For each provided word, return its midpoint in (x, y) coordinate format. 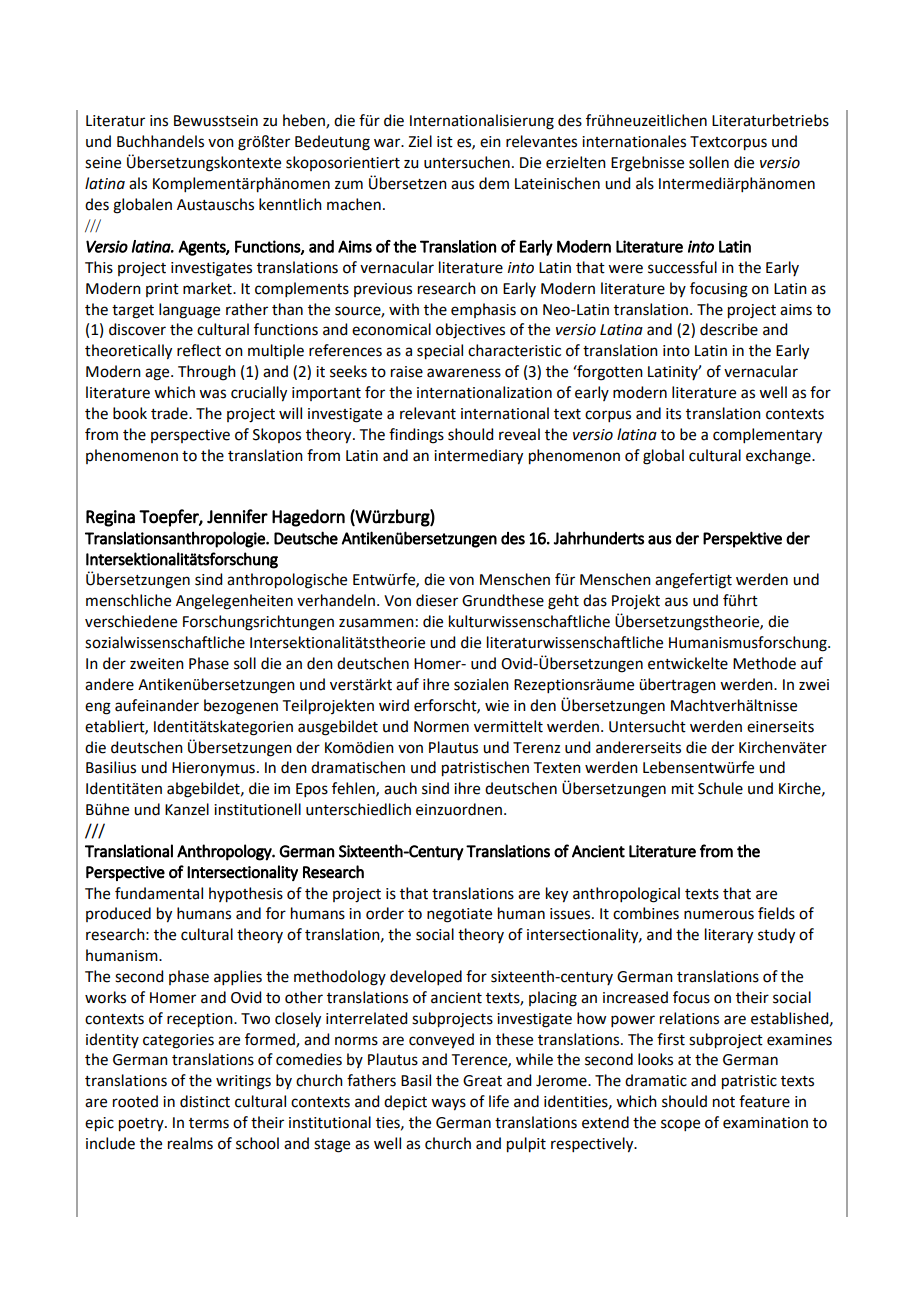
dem (494, 183)
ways (448, 1104)
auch (400, 788)
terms (209, 1123)
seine (103, 163)
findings (416, 436)
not (724, 1102)
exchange (779, 457)
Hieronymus (213, 769)
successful (682, 267)
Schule (720, 788)
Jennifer (237, 516)
